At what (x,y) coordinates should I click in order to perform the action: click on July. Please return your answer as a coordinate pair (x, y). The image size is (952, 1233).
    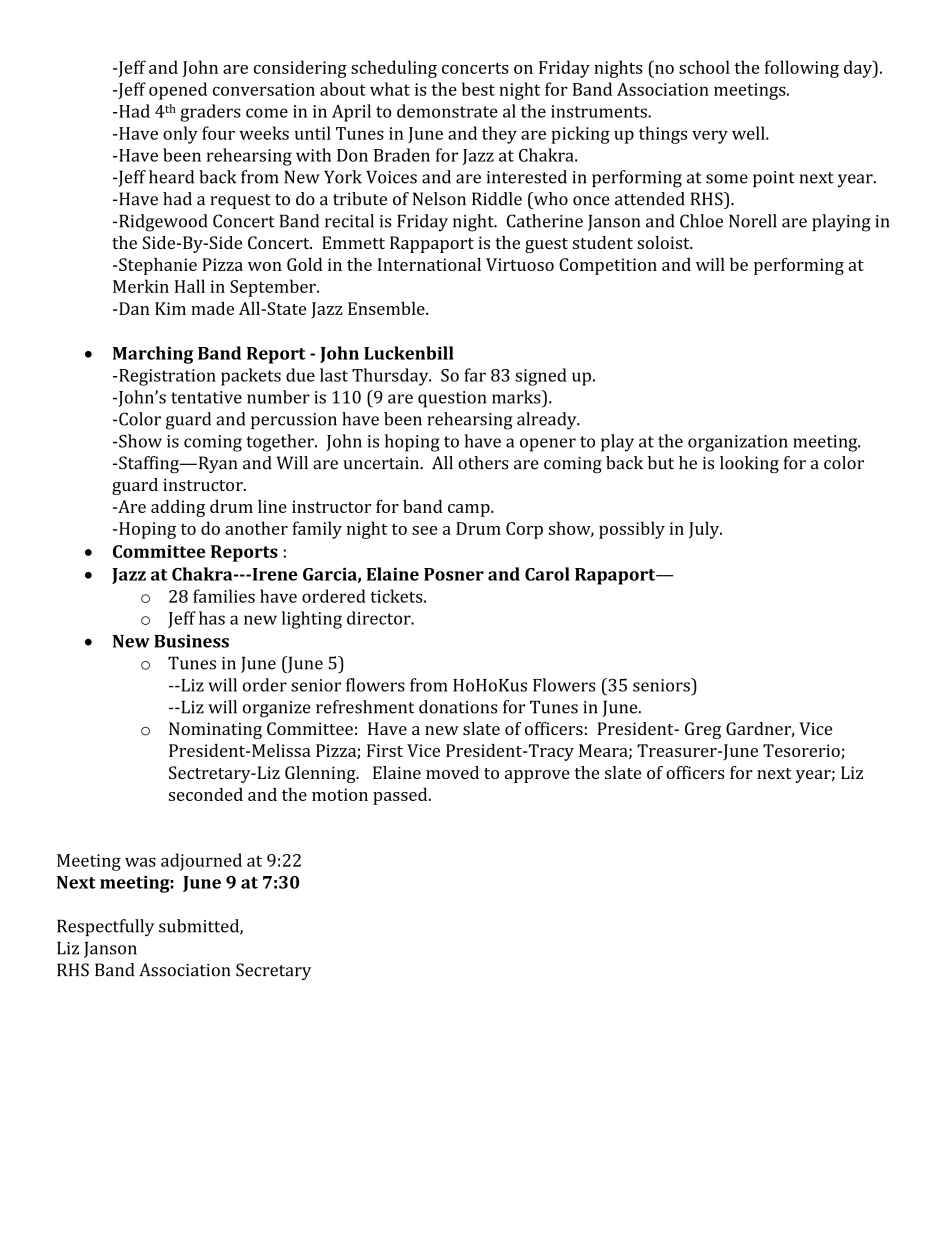
    Looking at the image, I should click on (705, 530).
